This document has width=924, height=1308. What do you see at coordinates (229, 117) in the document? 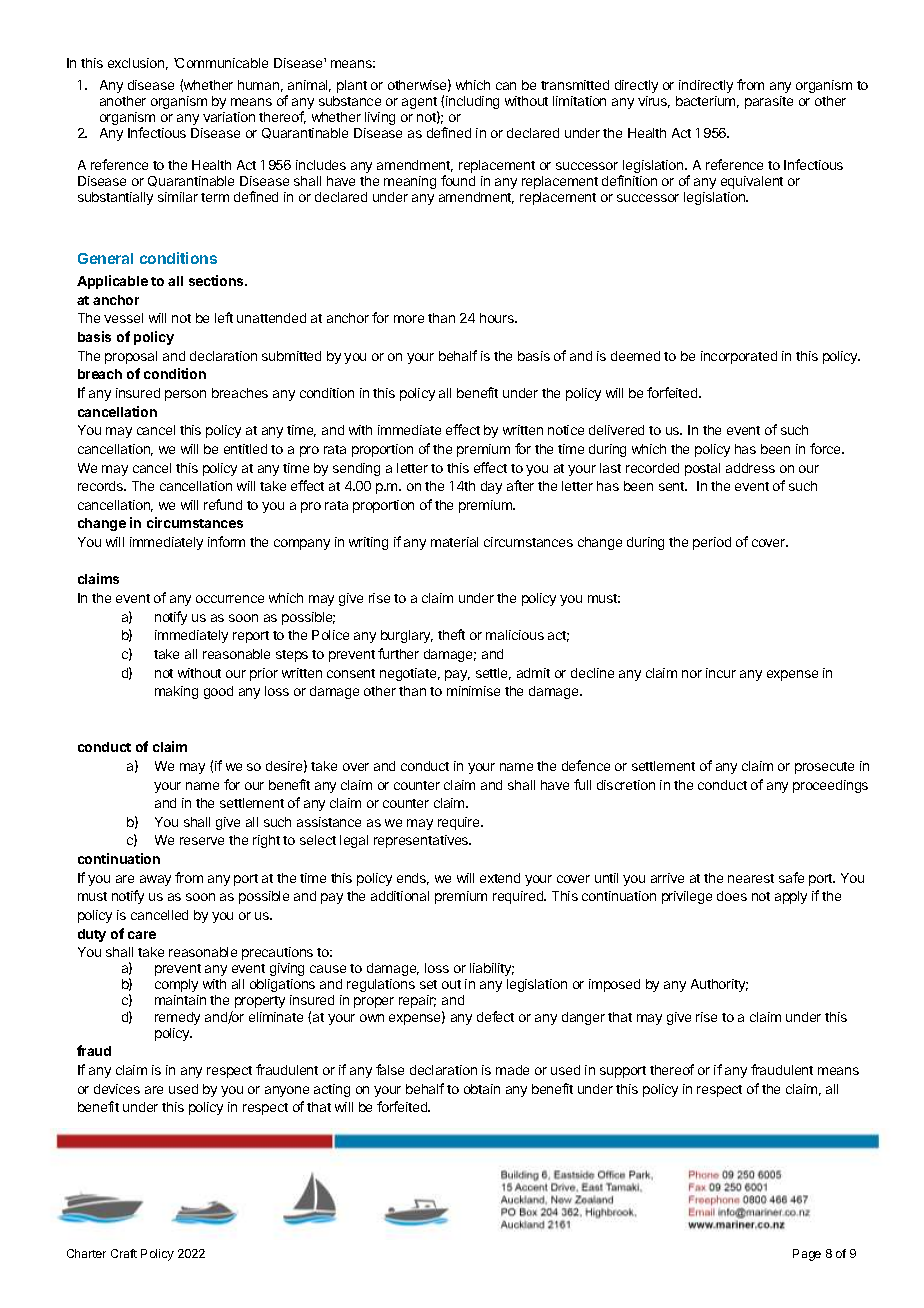
I see `variation` at bounding box center [229, 117].
